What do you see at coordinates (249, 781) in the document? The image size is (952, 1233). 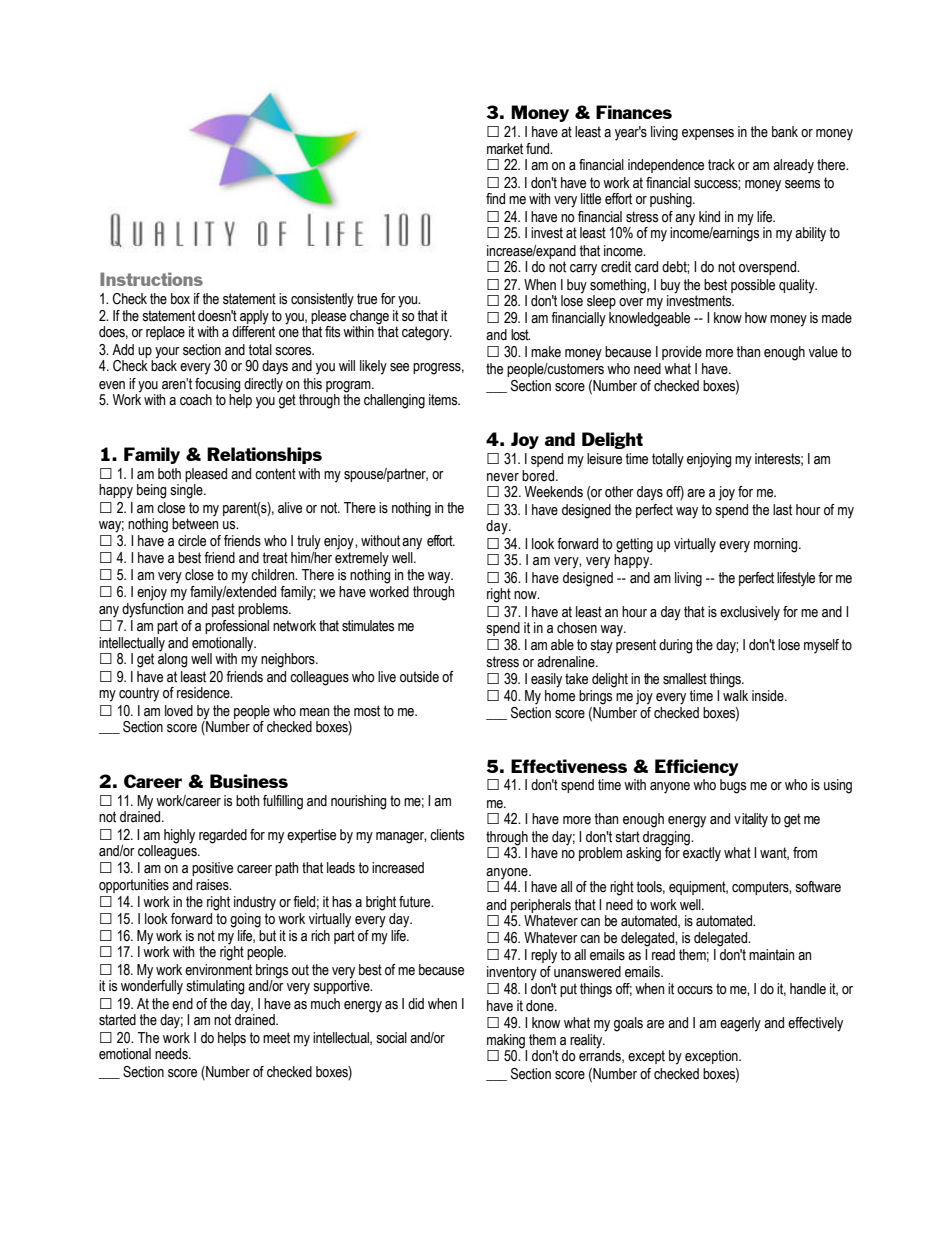 I see `Business` at bounding box center [249, 781].
